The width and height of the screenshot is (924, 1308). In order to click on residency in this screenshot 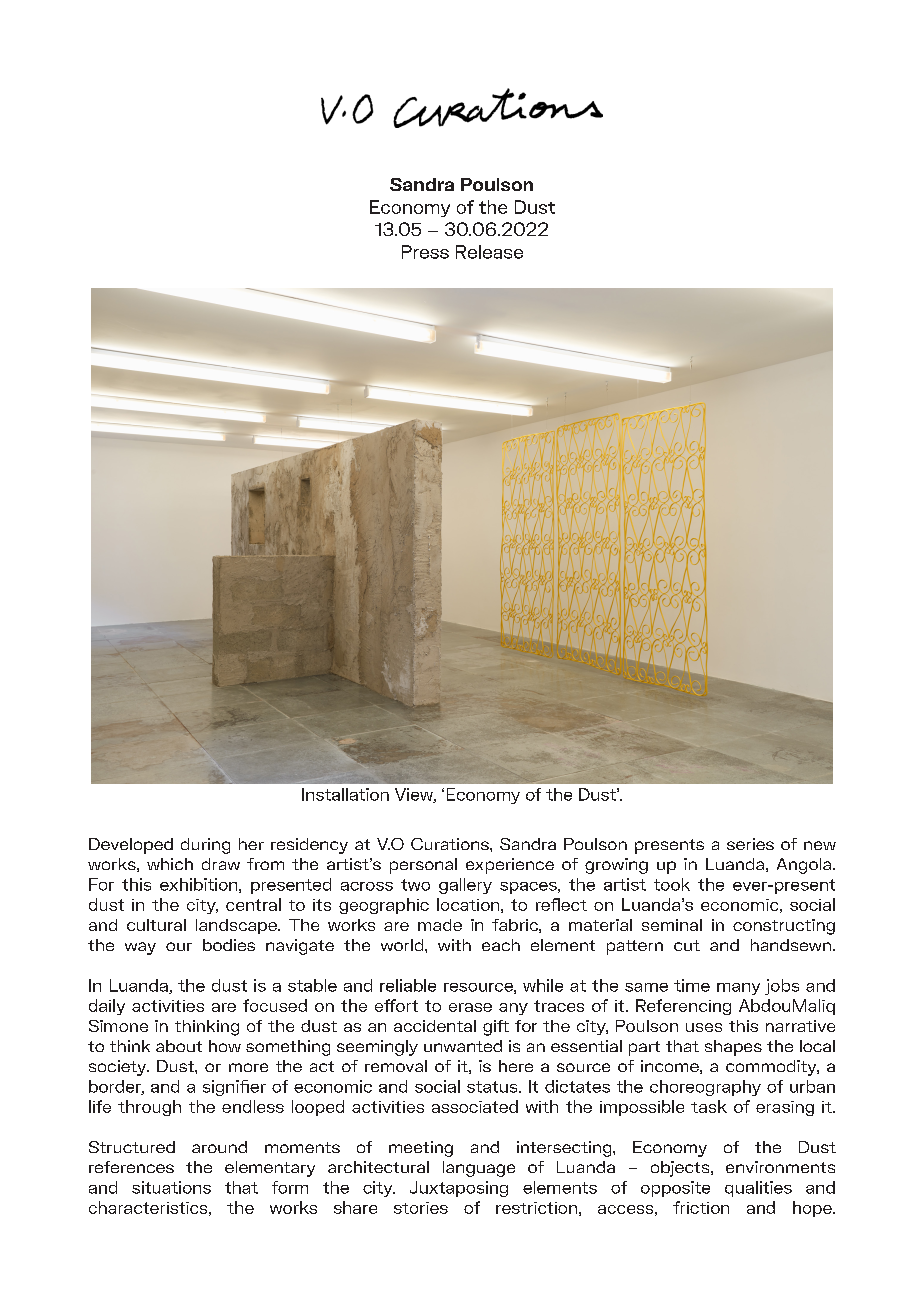, I will do `click(309, 846)`.
